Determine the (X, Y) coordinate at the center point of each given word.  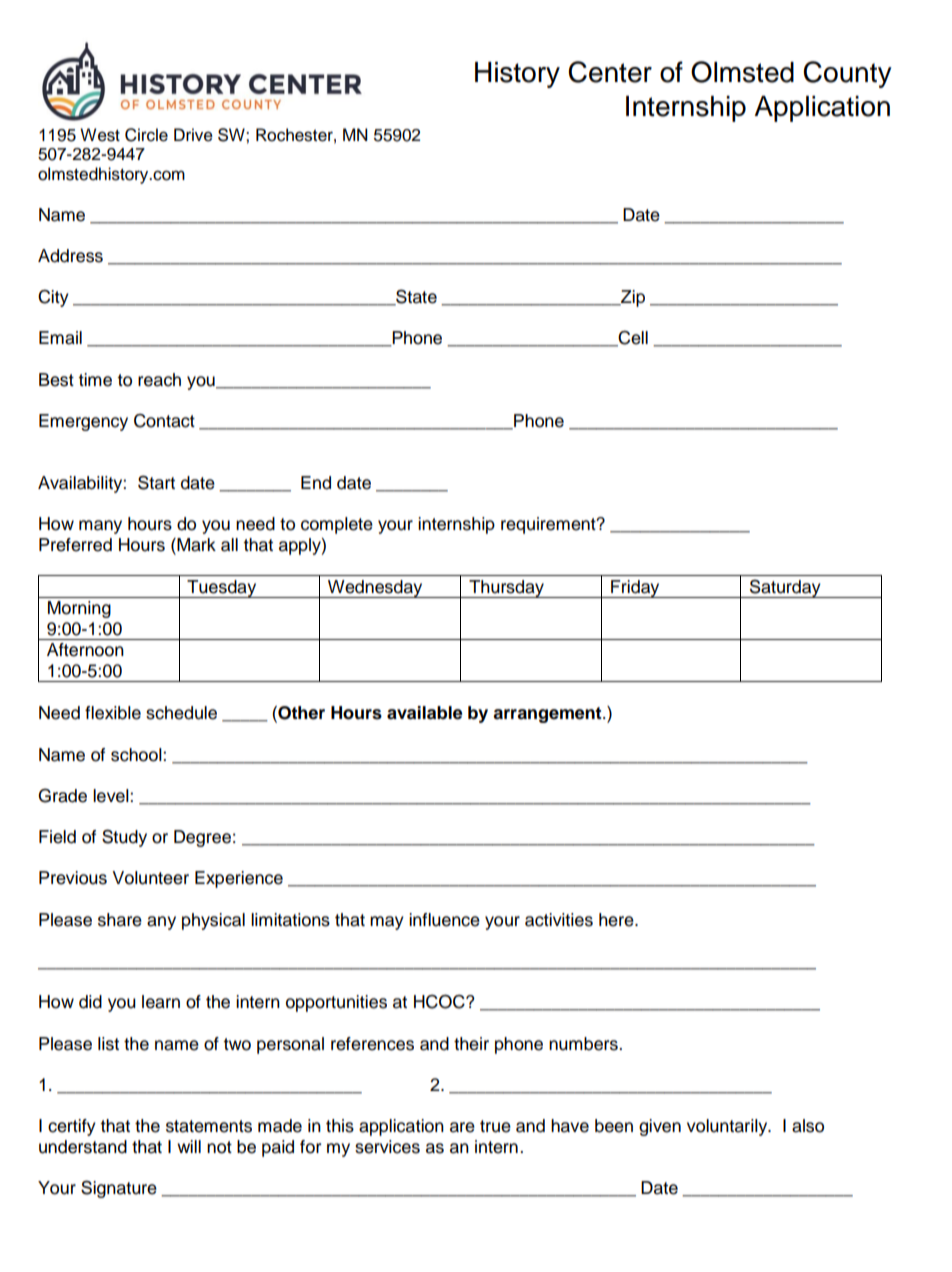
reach (159, 380)
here (617, 920)
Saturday (785, 588)
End (316, 483)
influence (444, 920)
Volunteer (150, 878)
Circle (146, 135)
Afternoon (85, 650)
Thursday (506, 589)
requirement (549, 525)
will (189, 1146)
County (847, 74)
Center (610, 72)
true (495, 1126)
